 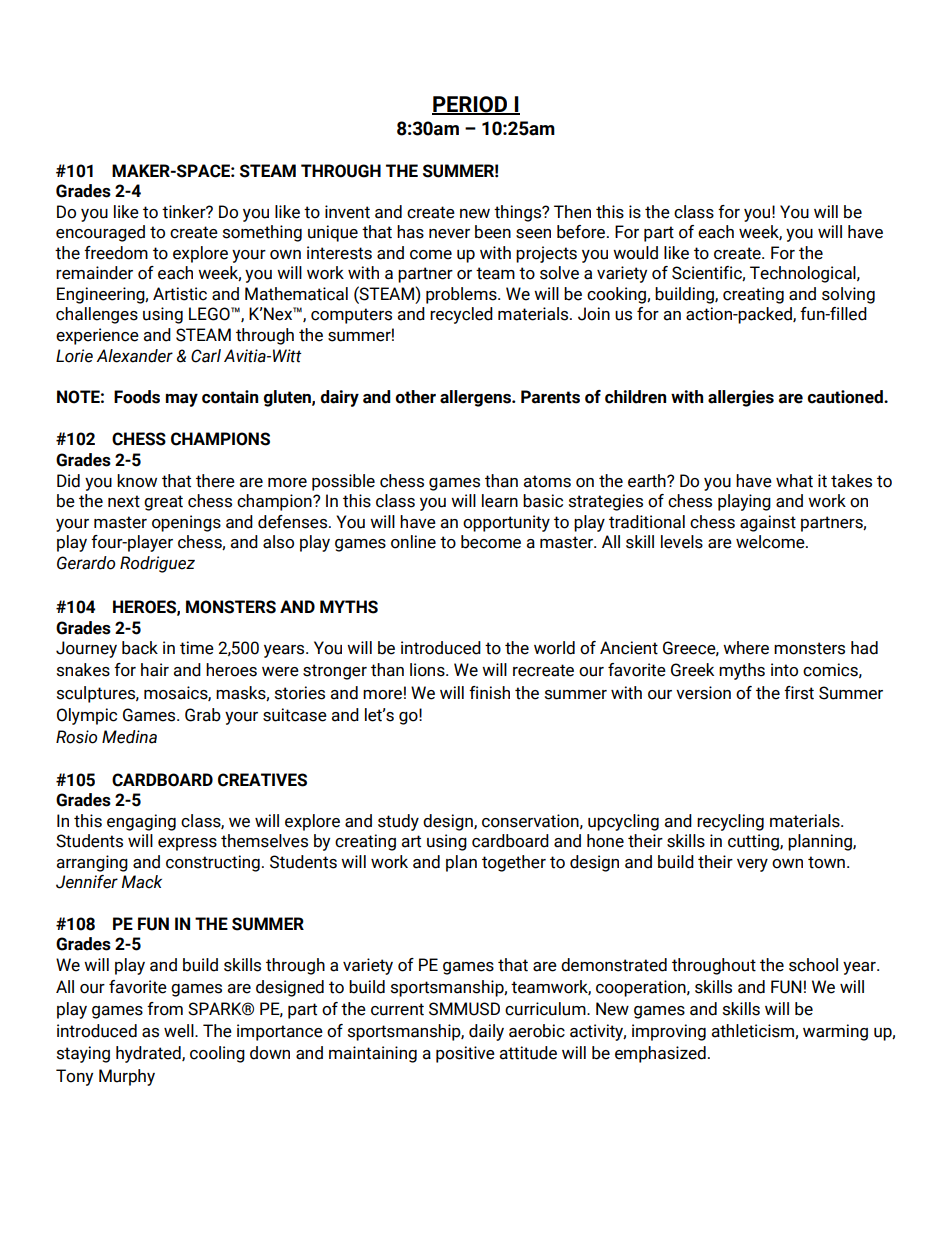 What do you see at coordinates (476, 398) in the image?
I see `allergens` at bounding box center [476, 398].
